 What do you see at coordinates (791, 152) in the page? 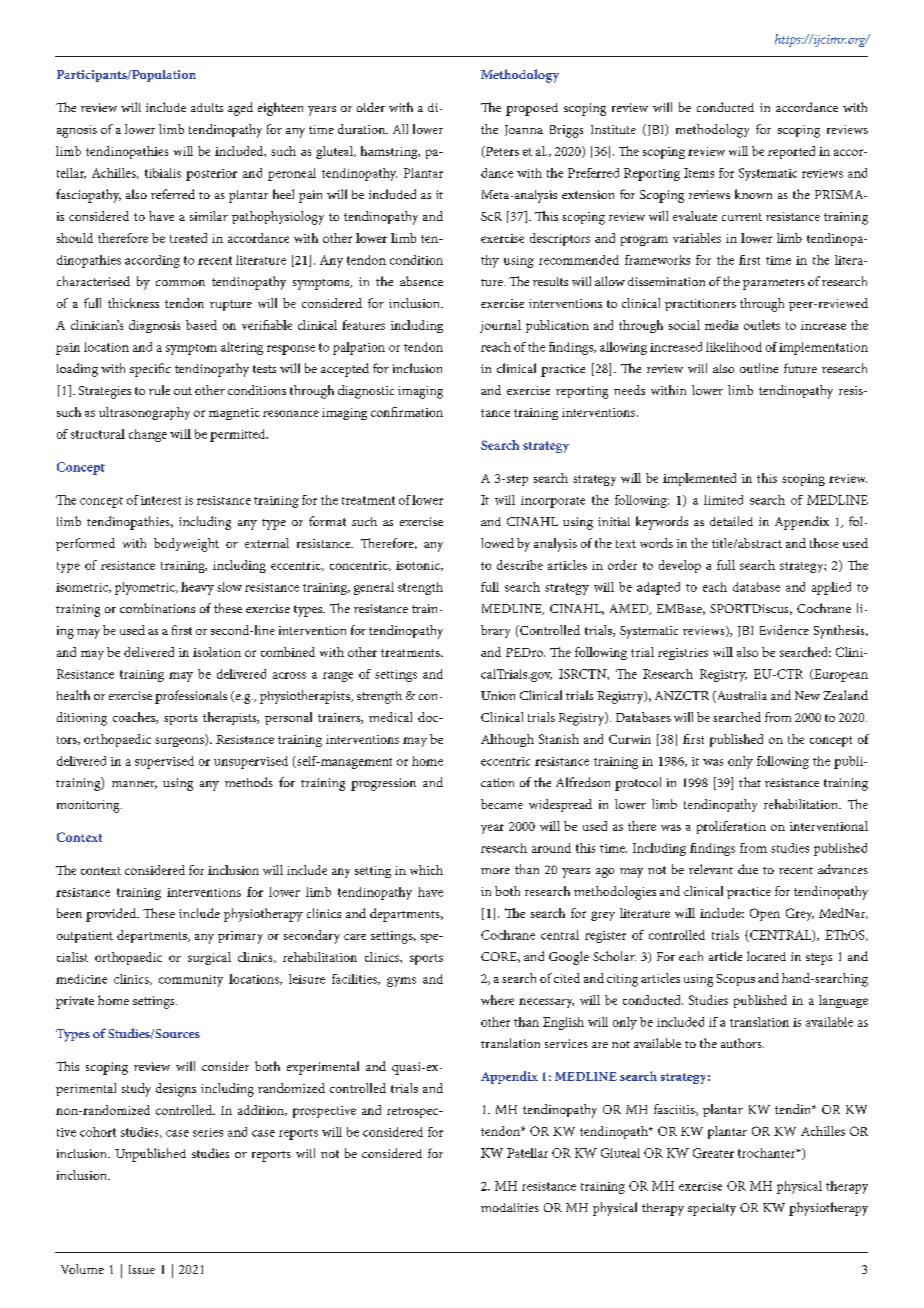
I see `reported` at bounding box center [791, 152].
